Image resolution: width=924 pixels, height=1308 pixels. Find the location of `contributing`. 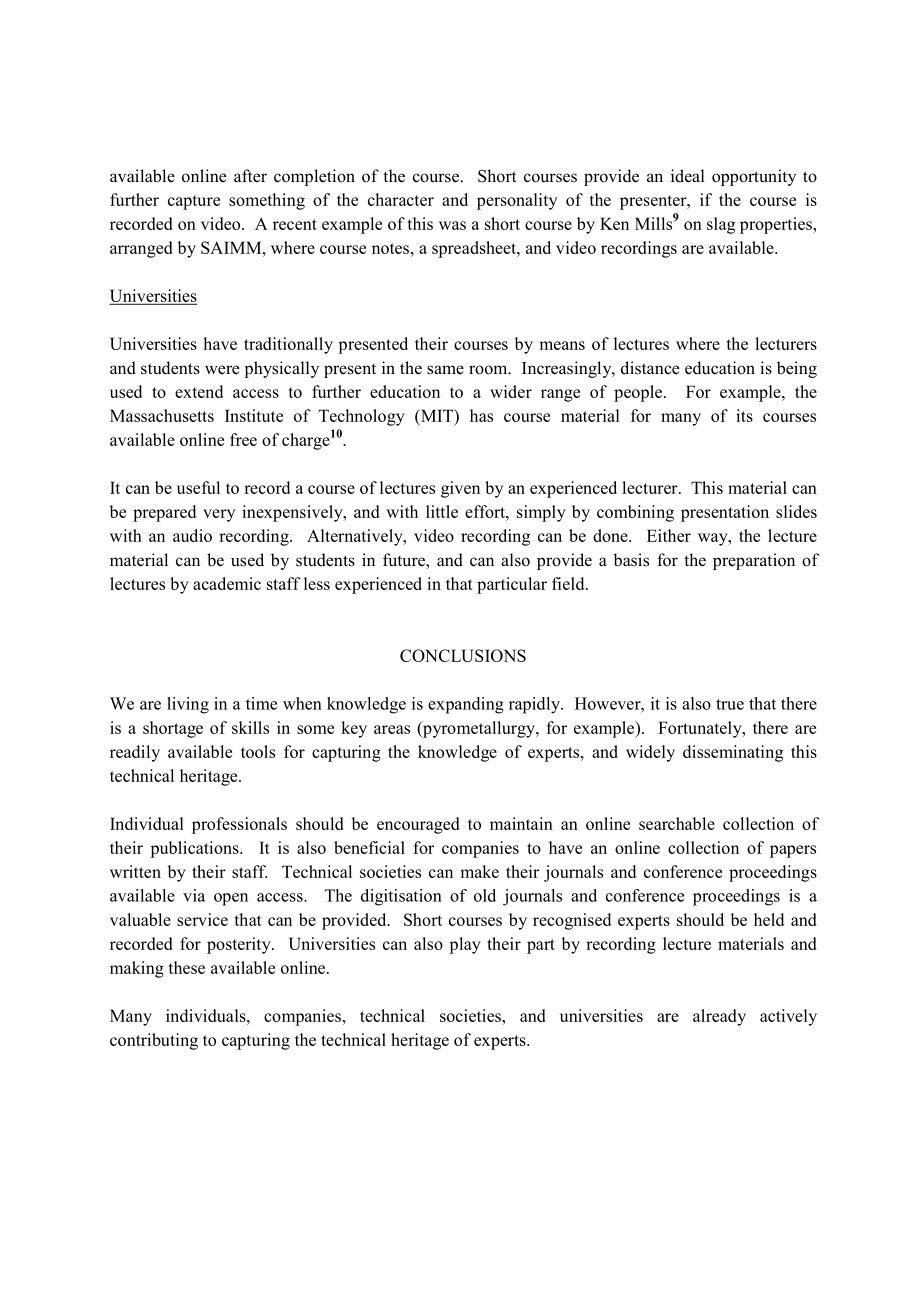

contributing is located at coordinates (154, 1041).
